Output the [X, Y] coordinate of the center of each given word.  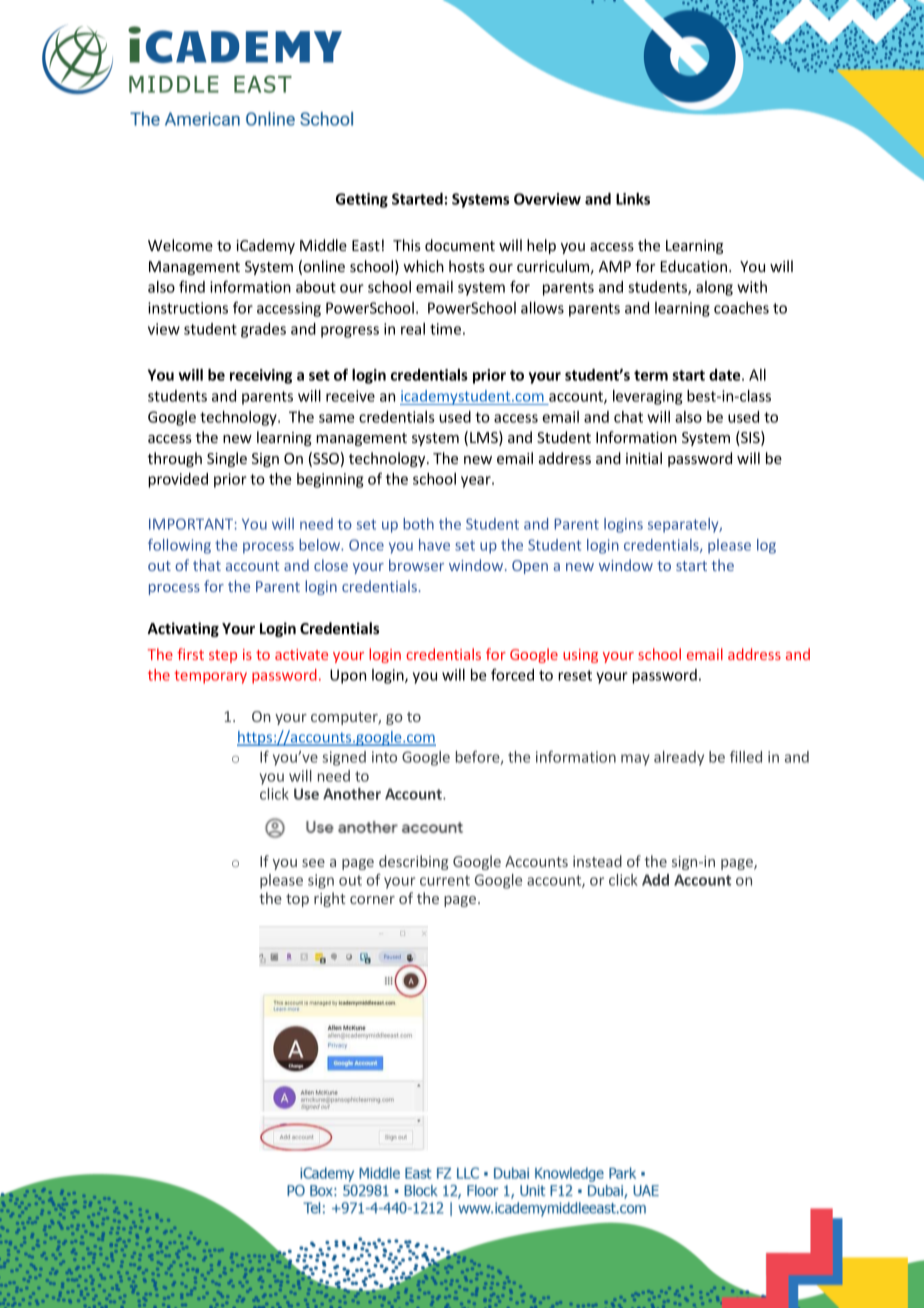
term [651, 375]
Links [633, 199]
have [434, 545]
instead [597, 861]
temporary [210, 677]
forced [512, 675]
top [297, 900]
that [207, 565]
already [679, 758]
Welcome [180, 245]
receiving [261, 376]
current [445, 880]
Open [530, 567]
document [460, 245]
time [445, 329]
